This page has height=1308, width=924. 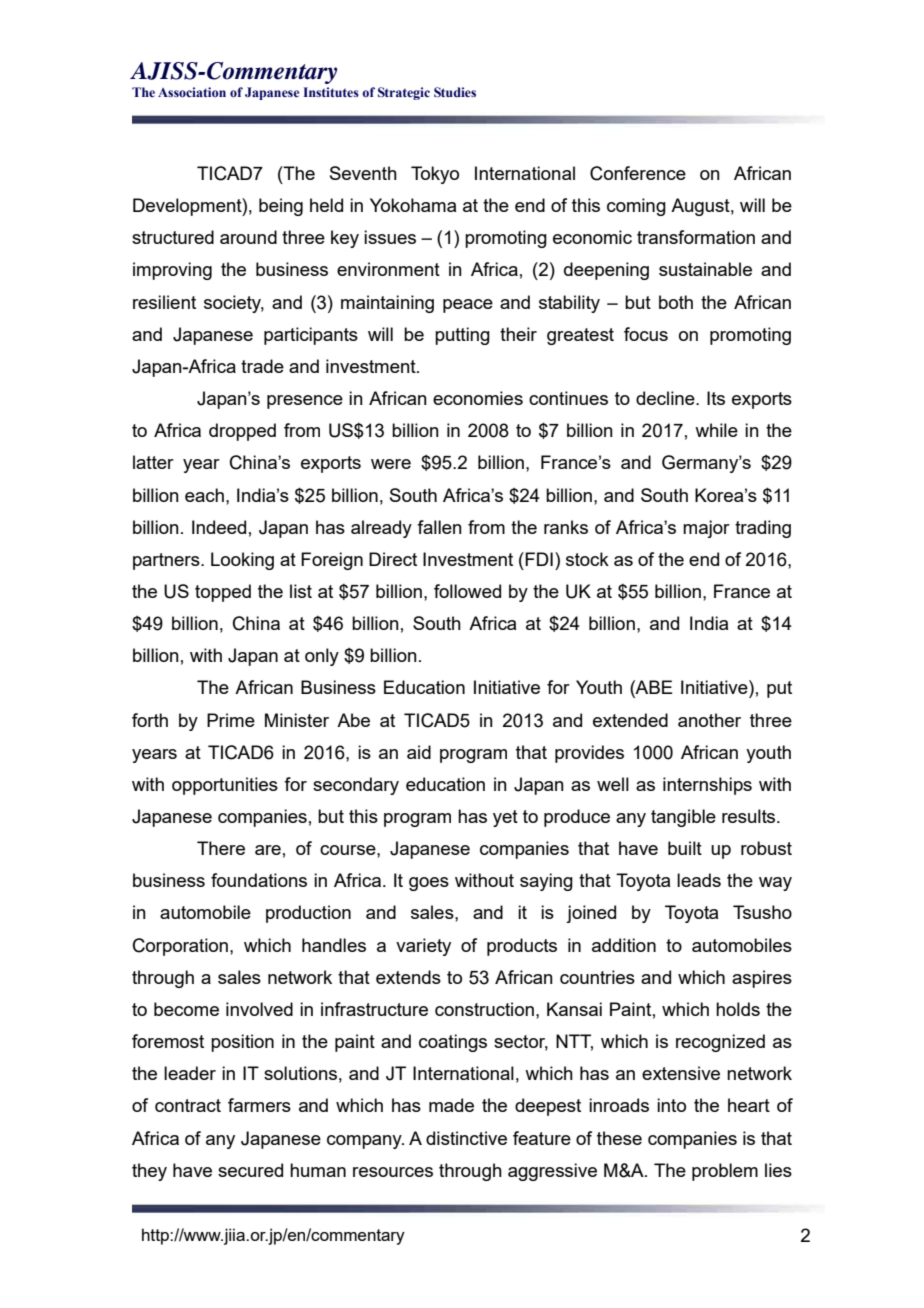 I want to click on Conference, so click(x=638, y=173).
